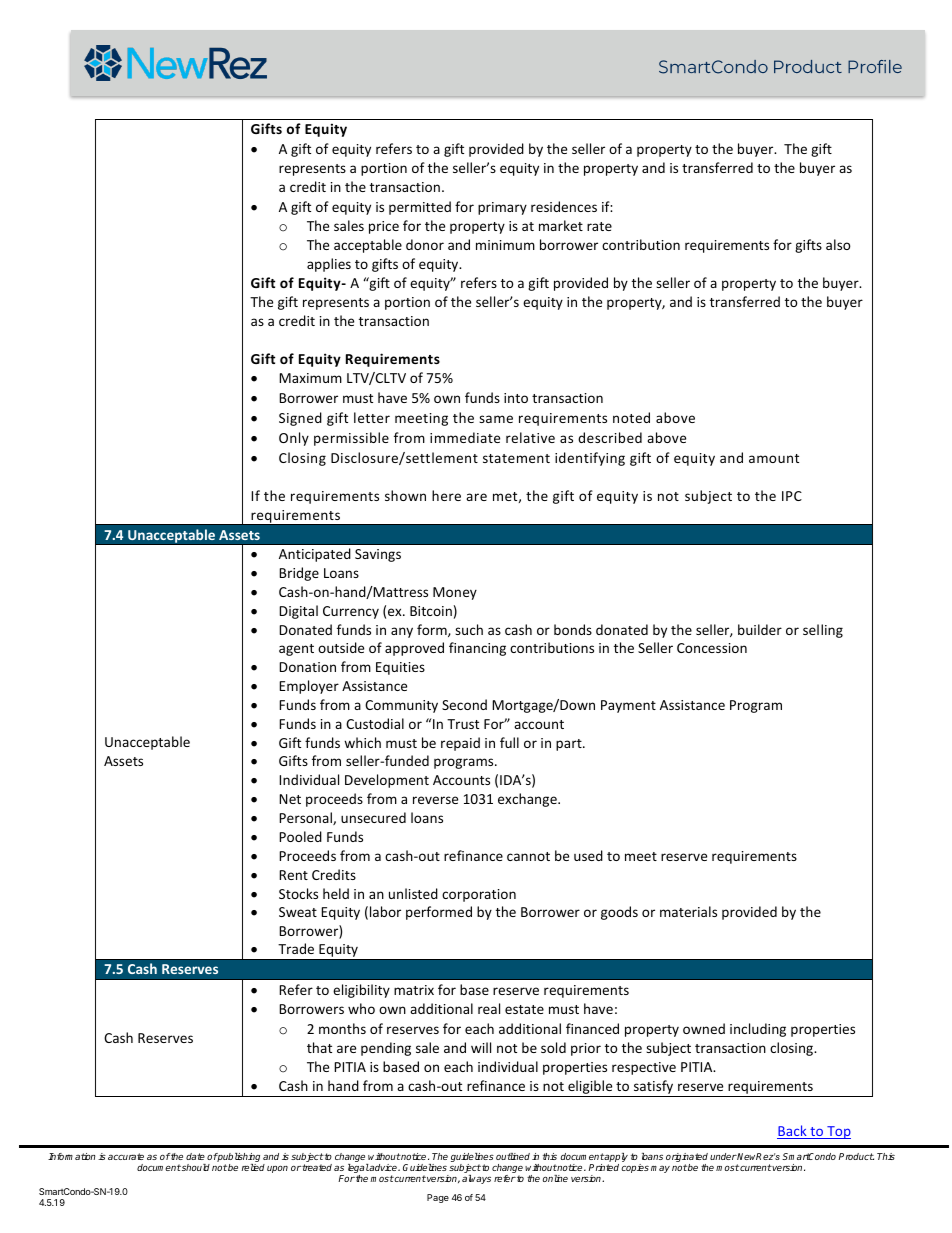 This document has height=1233, width=952. Describe the element at coordinates (300, 419) in the document. I see `Signed` at that location.
